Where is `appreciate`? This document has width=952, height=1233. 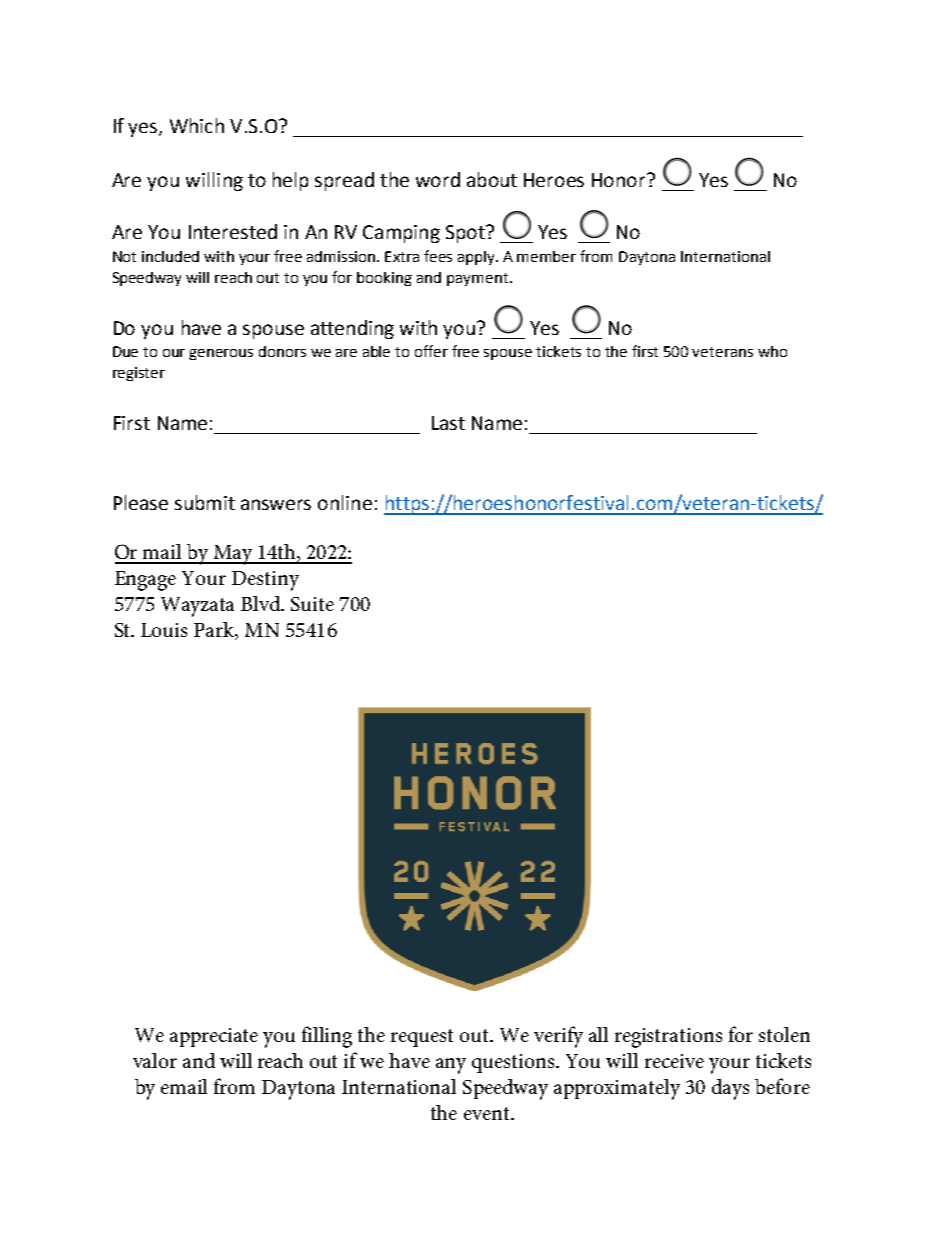 appreciate is located at coordinates (214, 1037).
